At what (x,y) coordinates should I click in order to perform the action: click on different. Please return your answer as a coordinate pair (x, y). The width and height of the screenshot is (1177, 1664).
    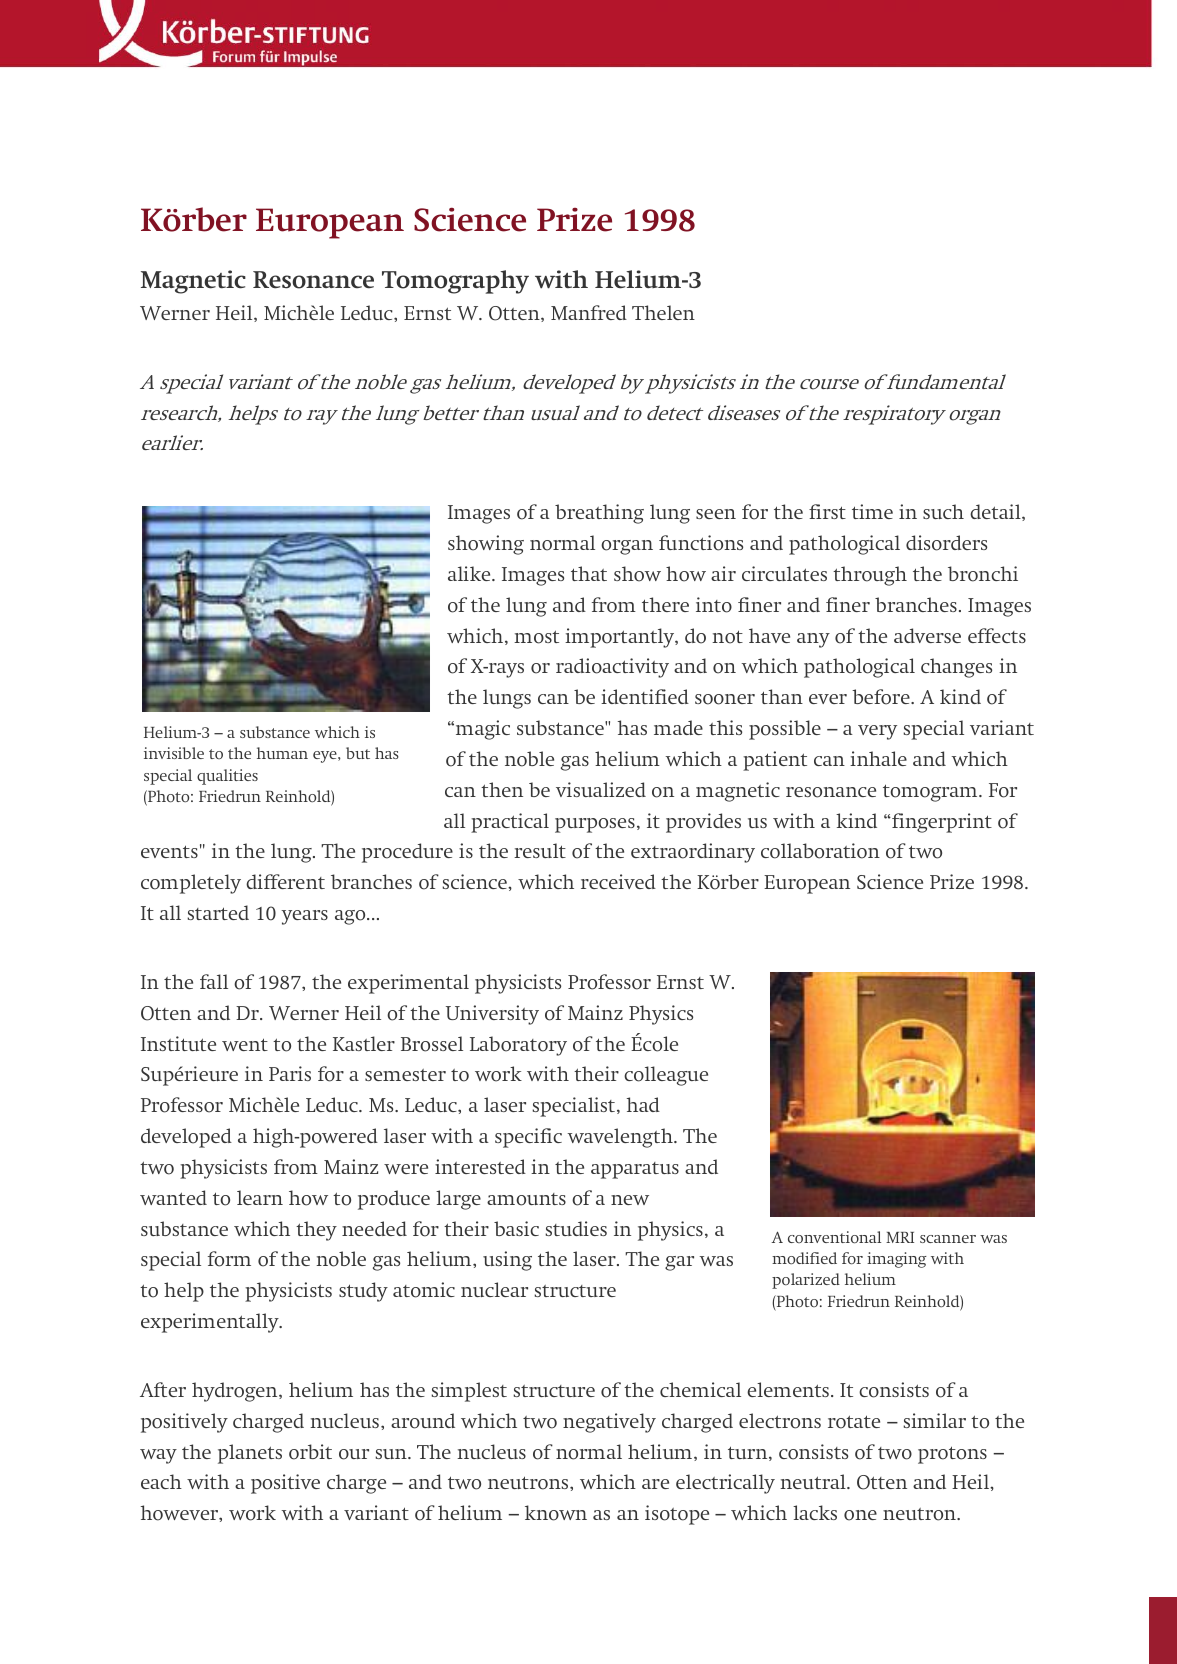
    Looking at the image, I should click on (285, 881).
